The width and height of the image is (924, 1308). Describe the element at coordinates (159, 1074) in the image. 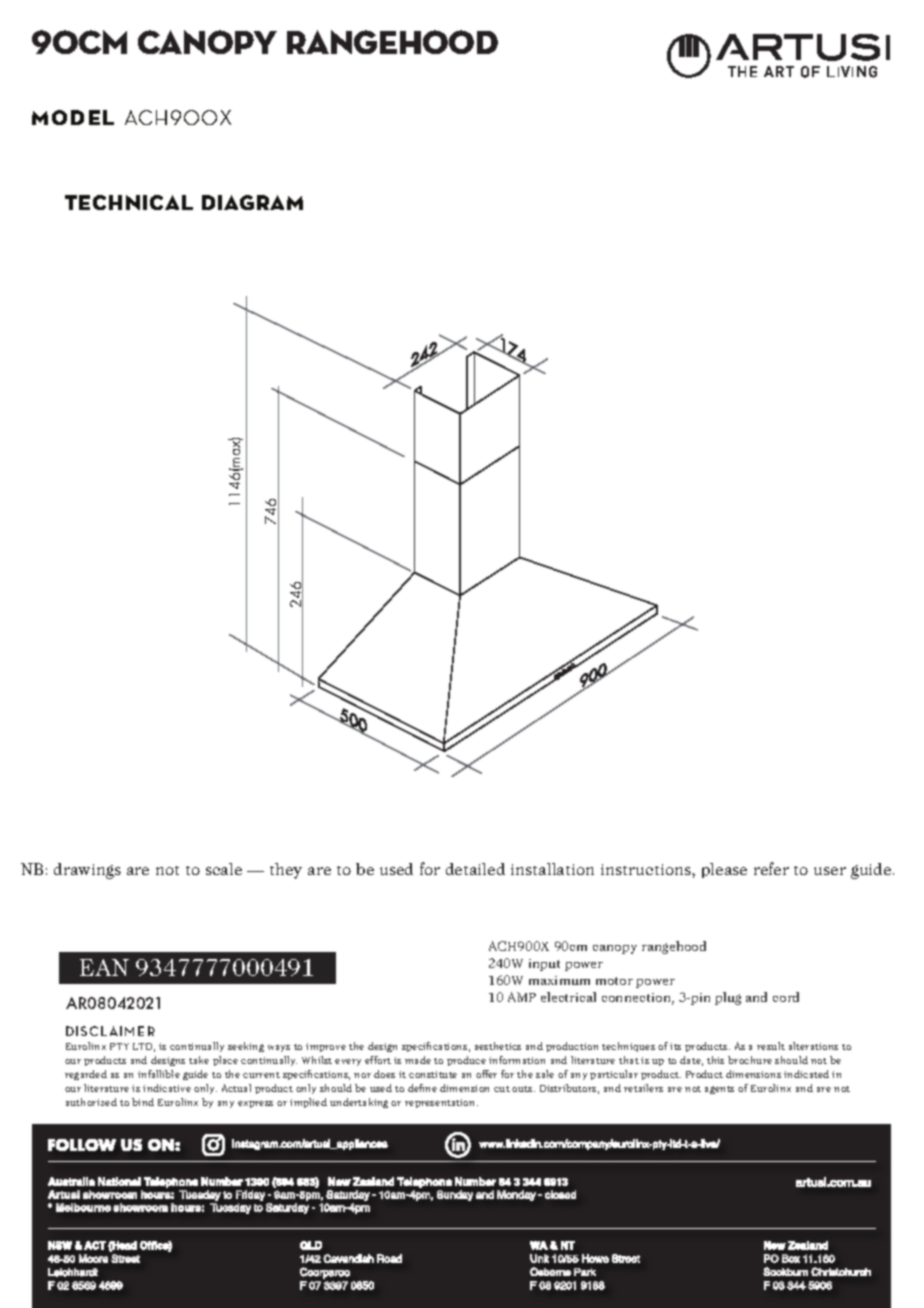

I see `infallible` at that location.
